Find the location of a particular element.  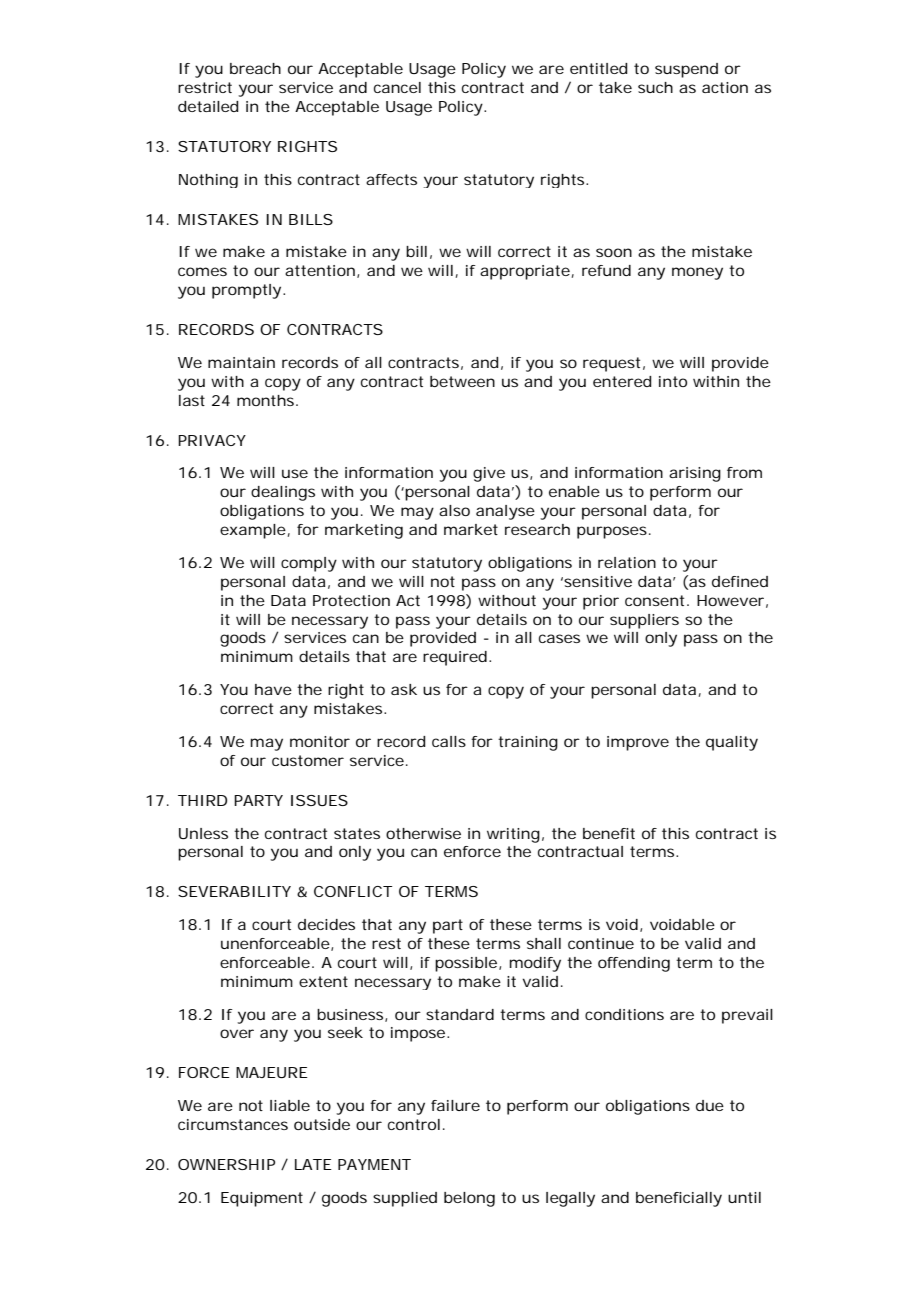

belong is located at coordinates (469, 1199).
